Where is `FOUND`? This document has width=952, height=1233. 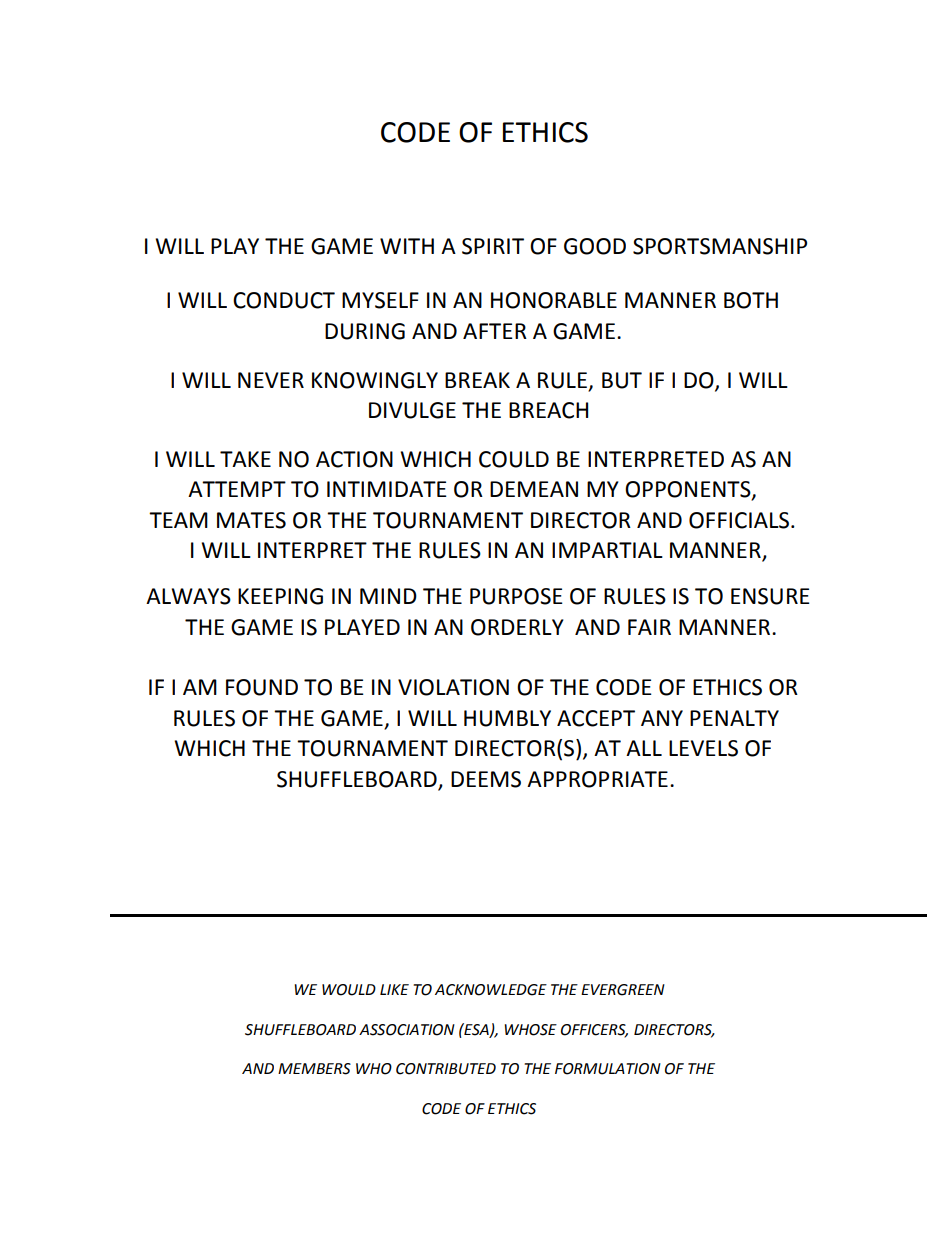
FOUND is located at coordinates (262, 687).
